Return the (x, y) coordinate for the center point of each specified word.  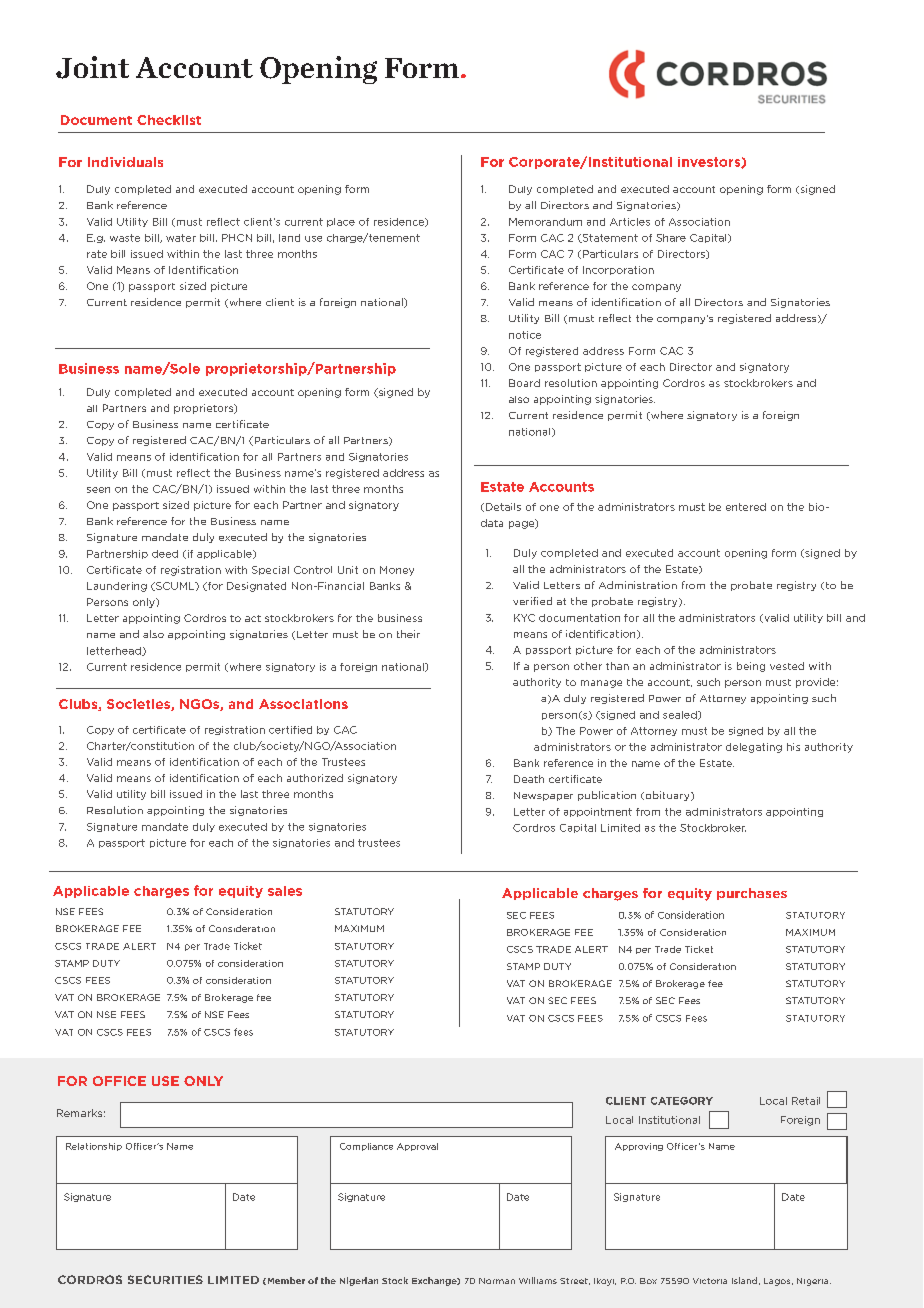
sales (285, 891)
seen (98, 490)
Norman (497, 1281)
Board (524, 383)
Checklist (169, 120)
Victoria (710, 1281)
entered (746, 507)
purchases (752, 894)
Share (671, 238)
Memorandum (545, 222)
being (751, 667)
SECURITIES (165, 1279)
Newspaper (543, 796)
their (408, 634)
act (253, 618)
